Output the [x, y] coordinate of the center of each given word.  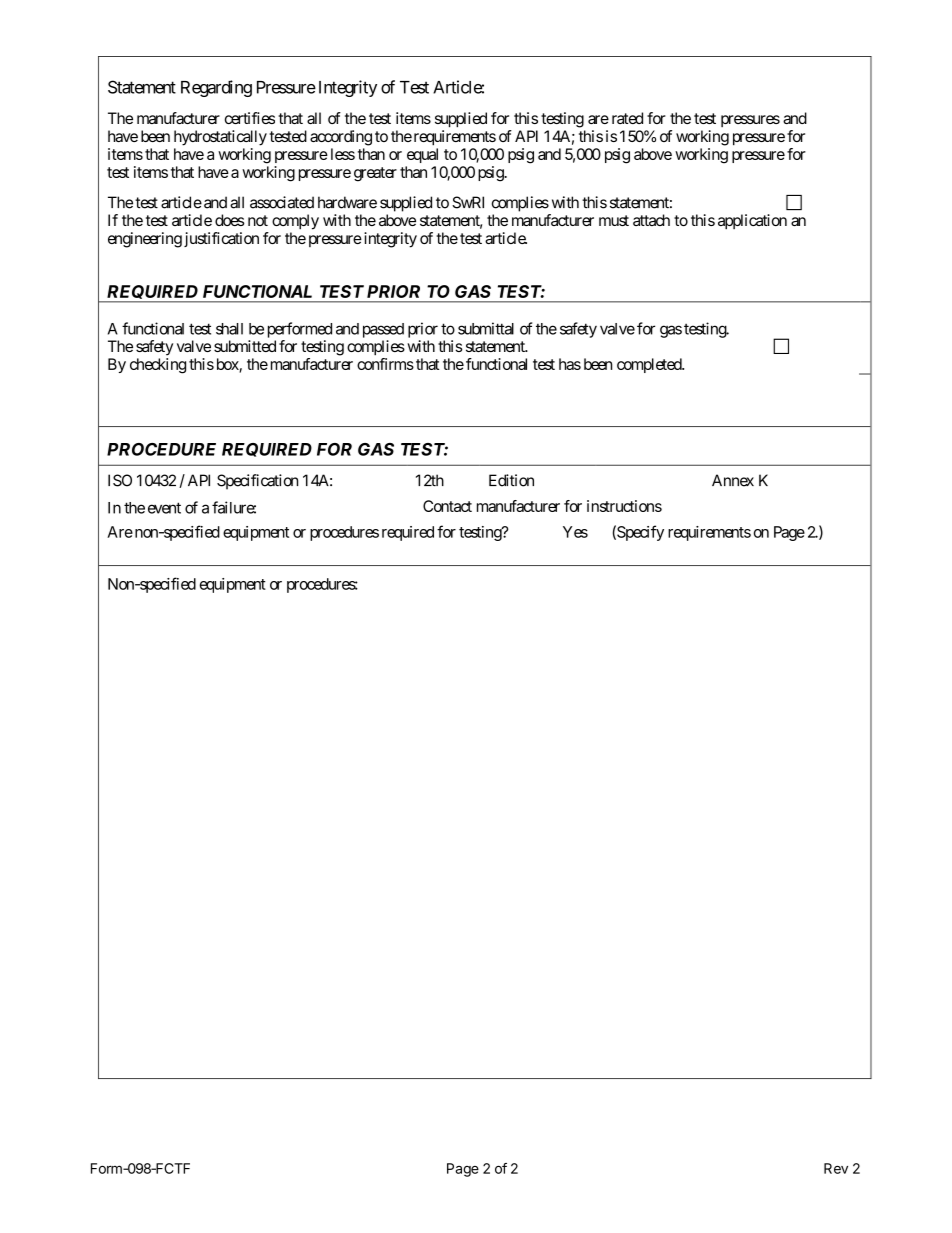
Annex [733, 480]
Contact [447, 506]
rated [627, 118]
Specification [257, 482]
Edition [511, 480]
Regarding [216, 88]
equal [422, 155]
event [164, 508]
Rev [836, 1168]
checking [158, 366]
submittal [486, 328]
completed [650, 365]
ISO [120, 480]
